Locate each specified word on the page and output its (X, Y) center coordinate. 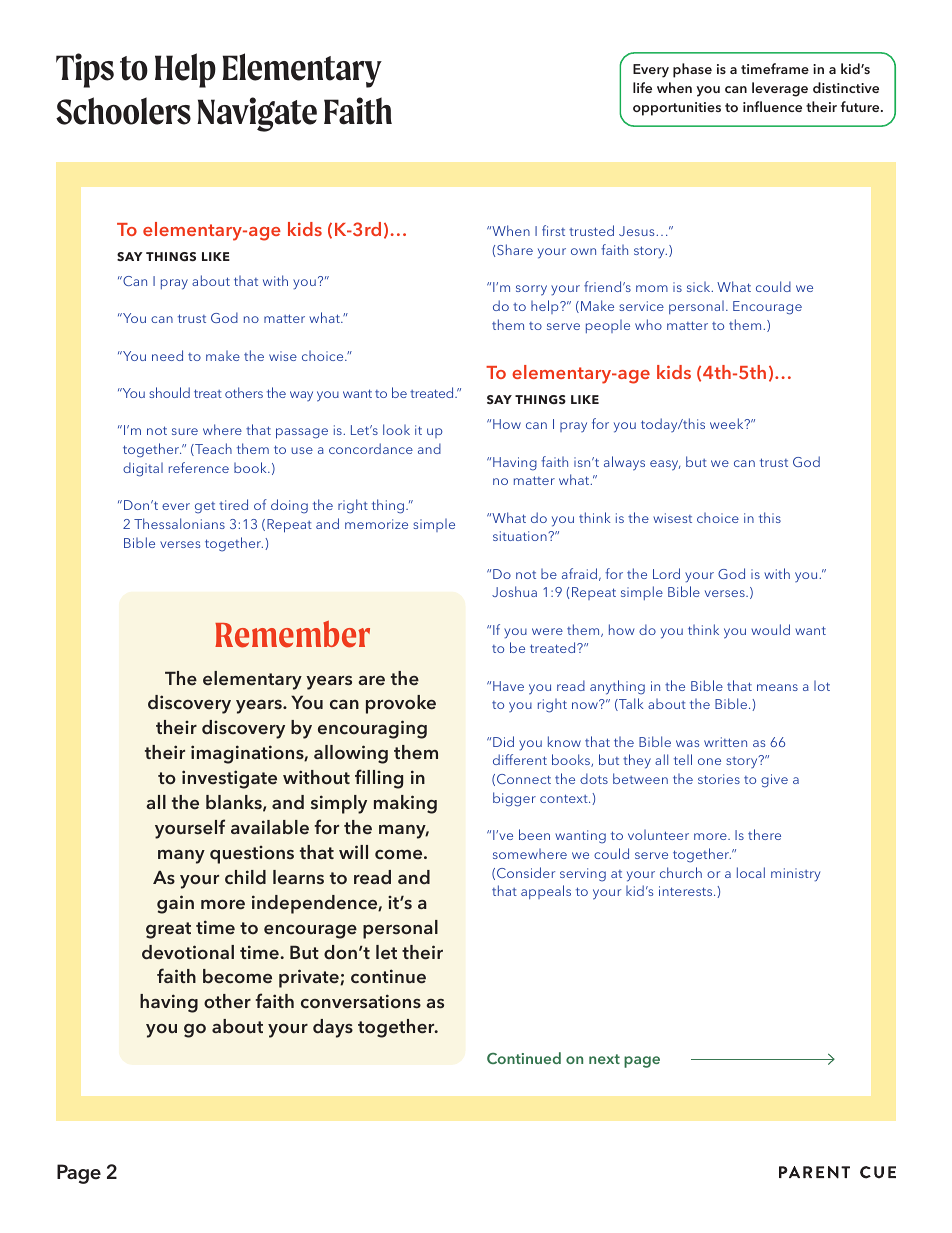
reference (199, 467)
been (534, 834)
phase (692, 70)
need (167, 355)
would (770, 629)
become (237, 976)
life (642, 87)
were (547, 631)
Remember (292, 634)
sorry (531, 290)
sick (700, 287)
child (245, 877)
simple (434, 525)
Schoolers (123, 111)
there (764, 834)
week (728, 423)
